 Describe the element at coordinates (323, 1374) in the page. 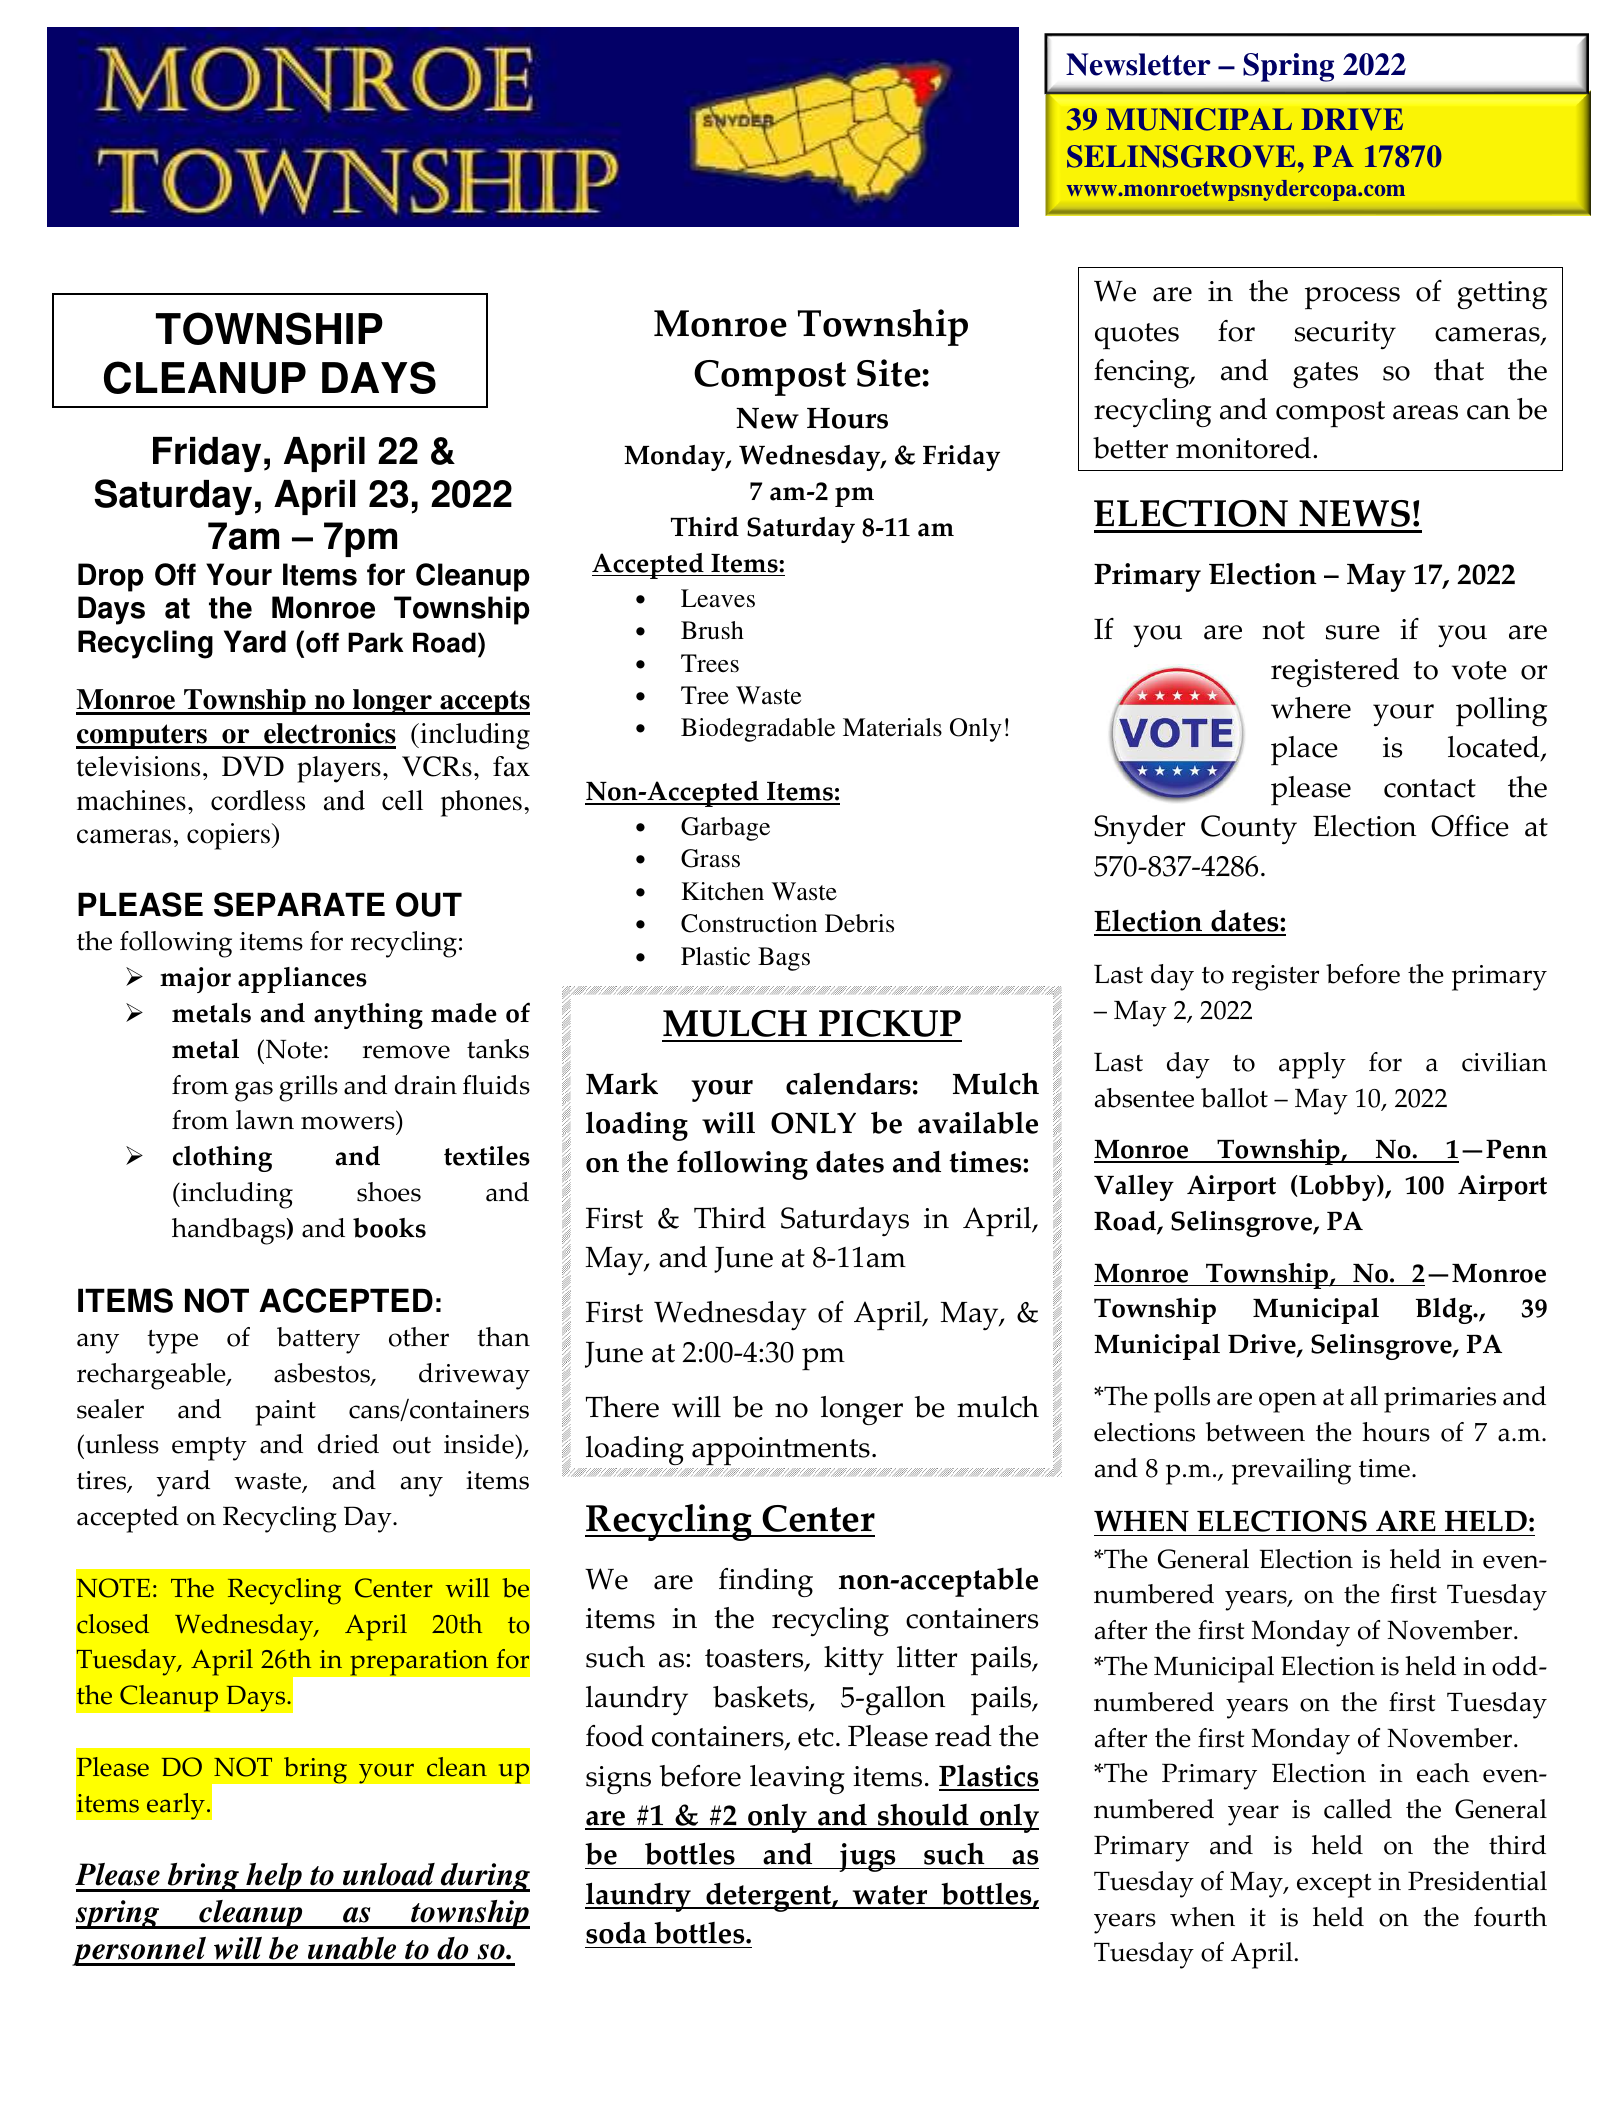

I see `asbestos` at that location.
